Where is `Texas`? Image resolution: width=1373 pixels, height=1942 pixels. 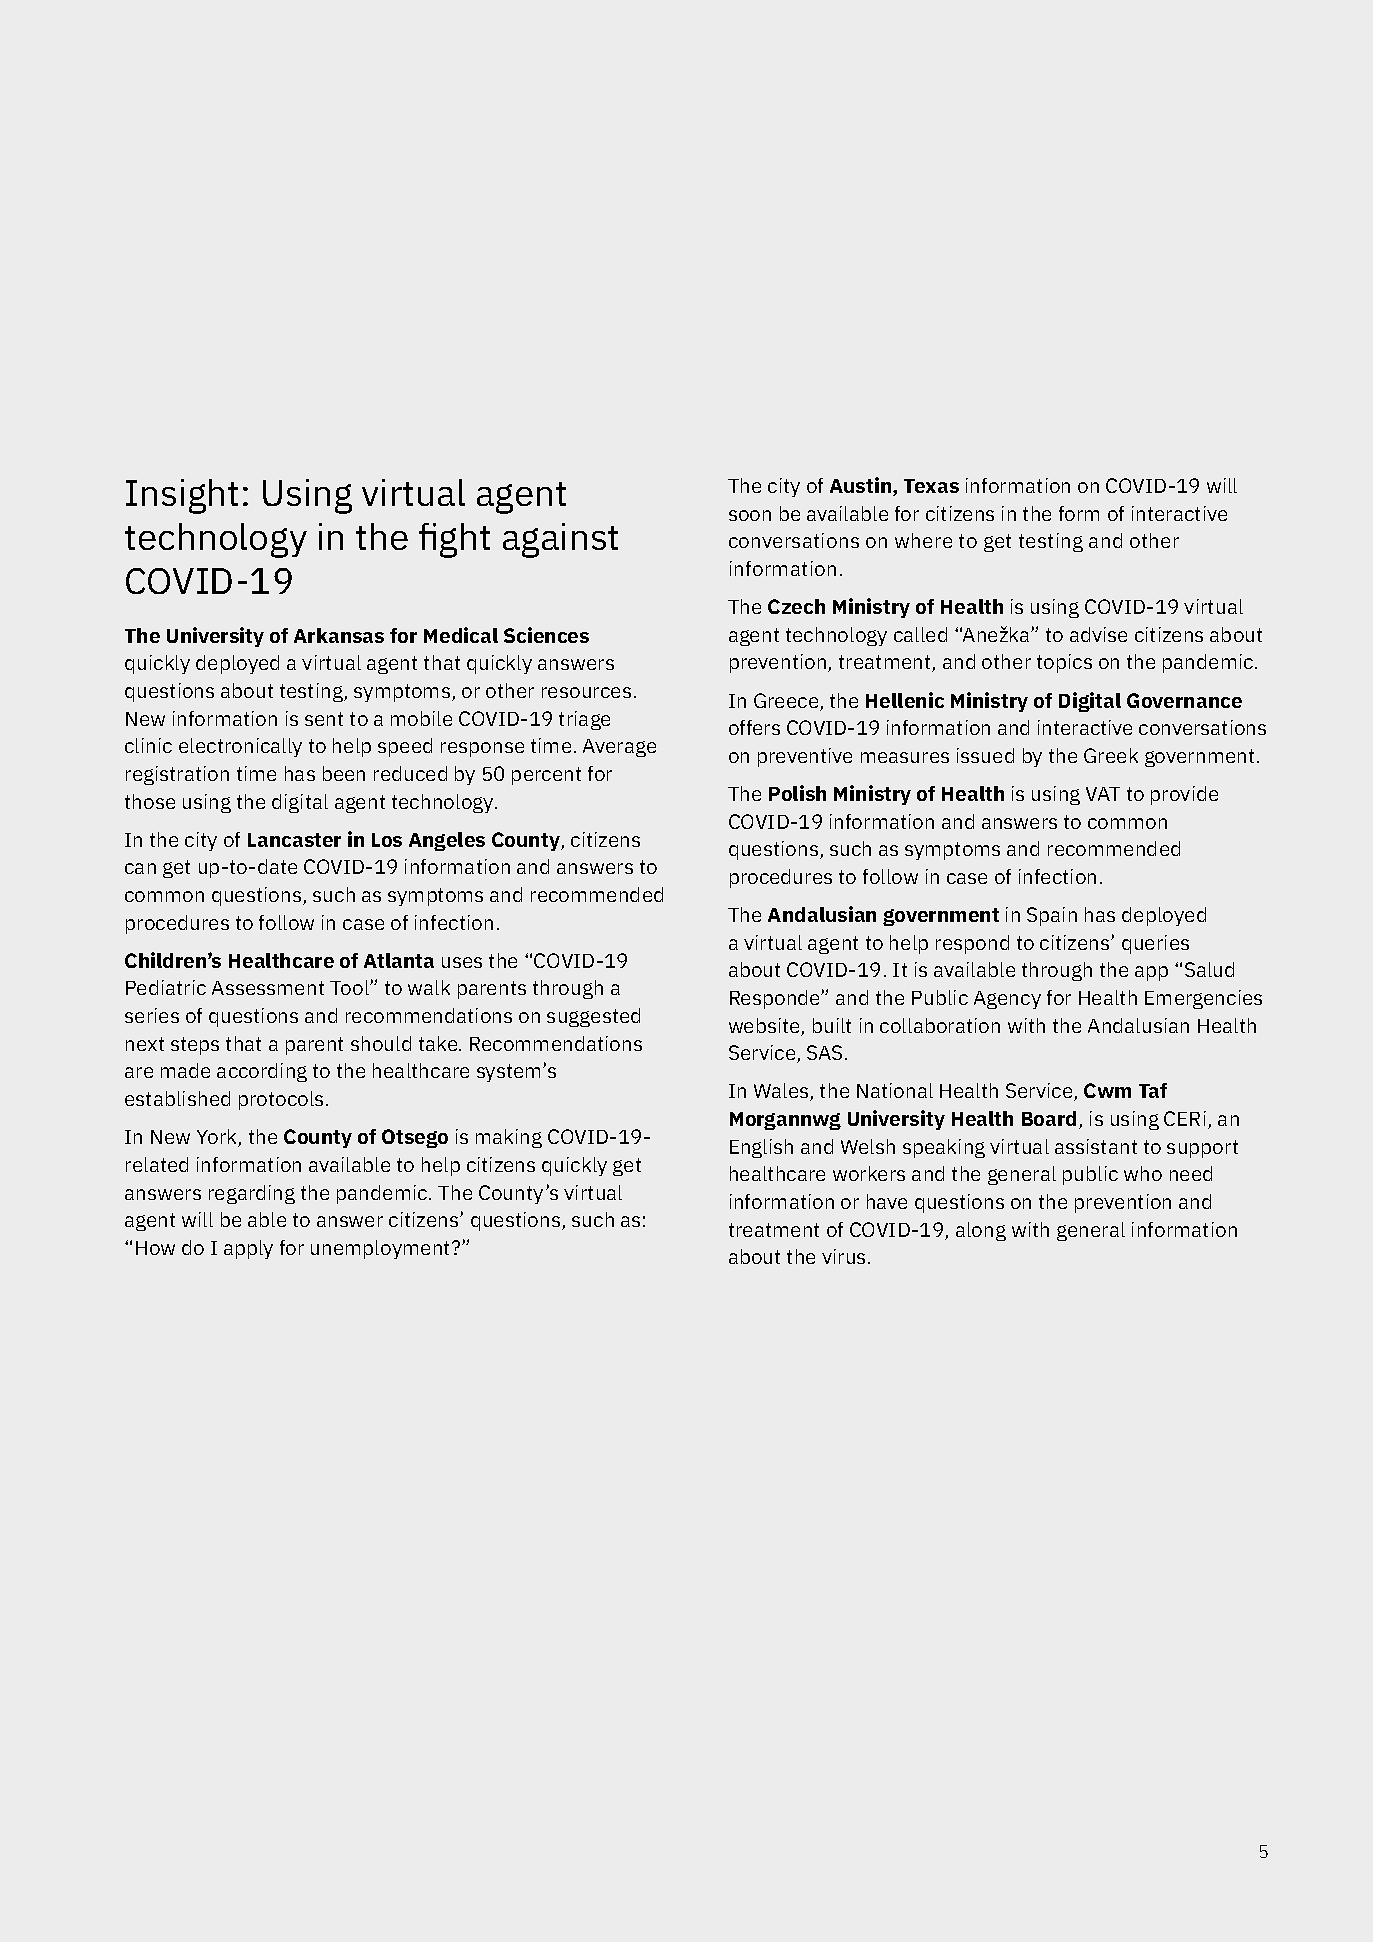 Texas is located at coordinates (931, 486).
